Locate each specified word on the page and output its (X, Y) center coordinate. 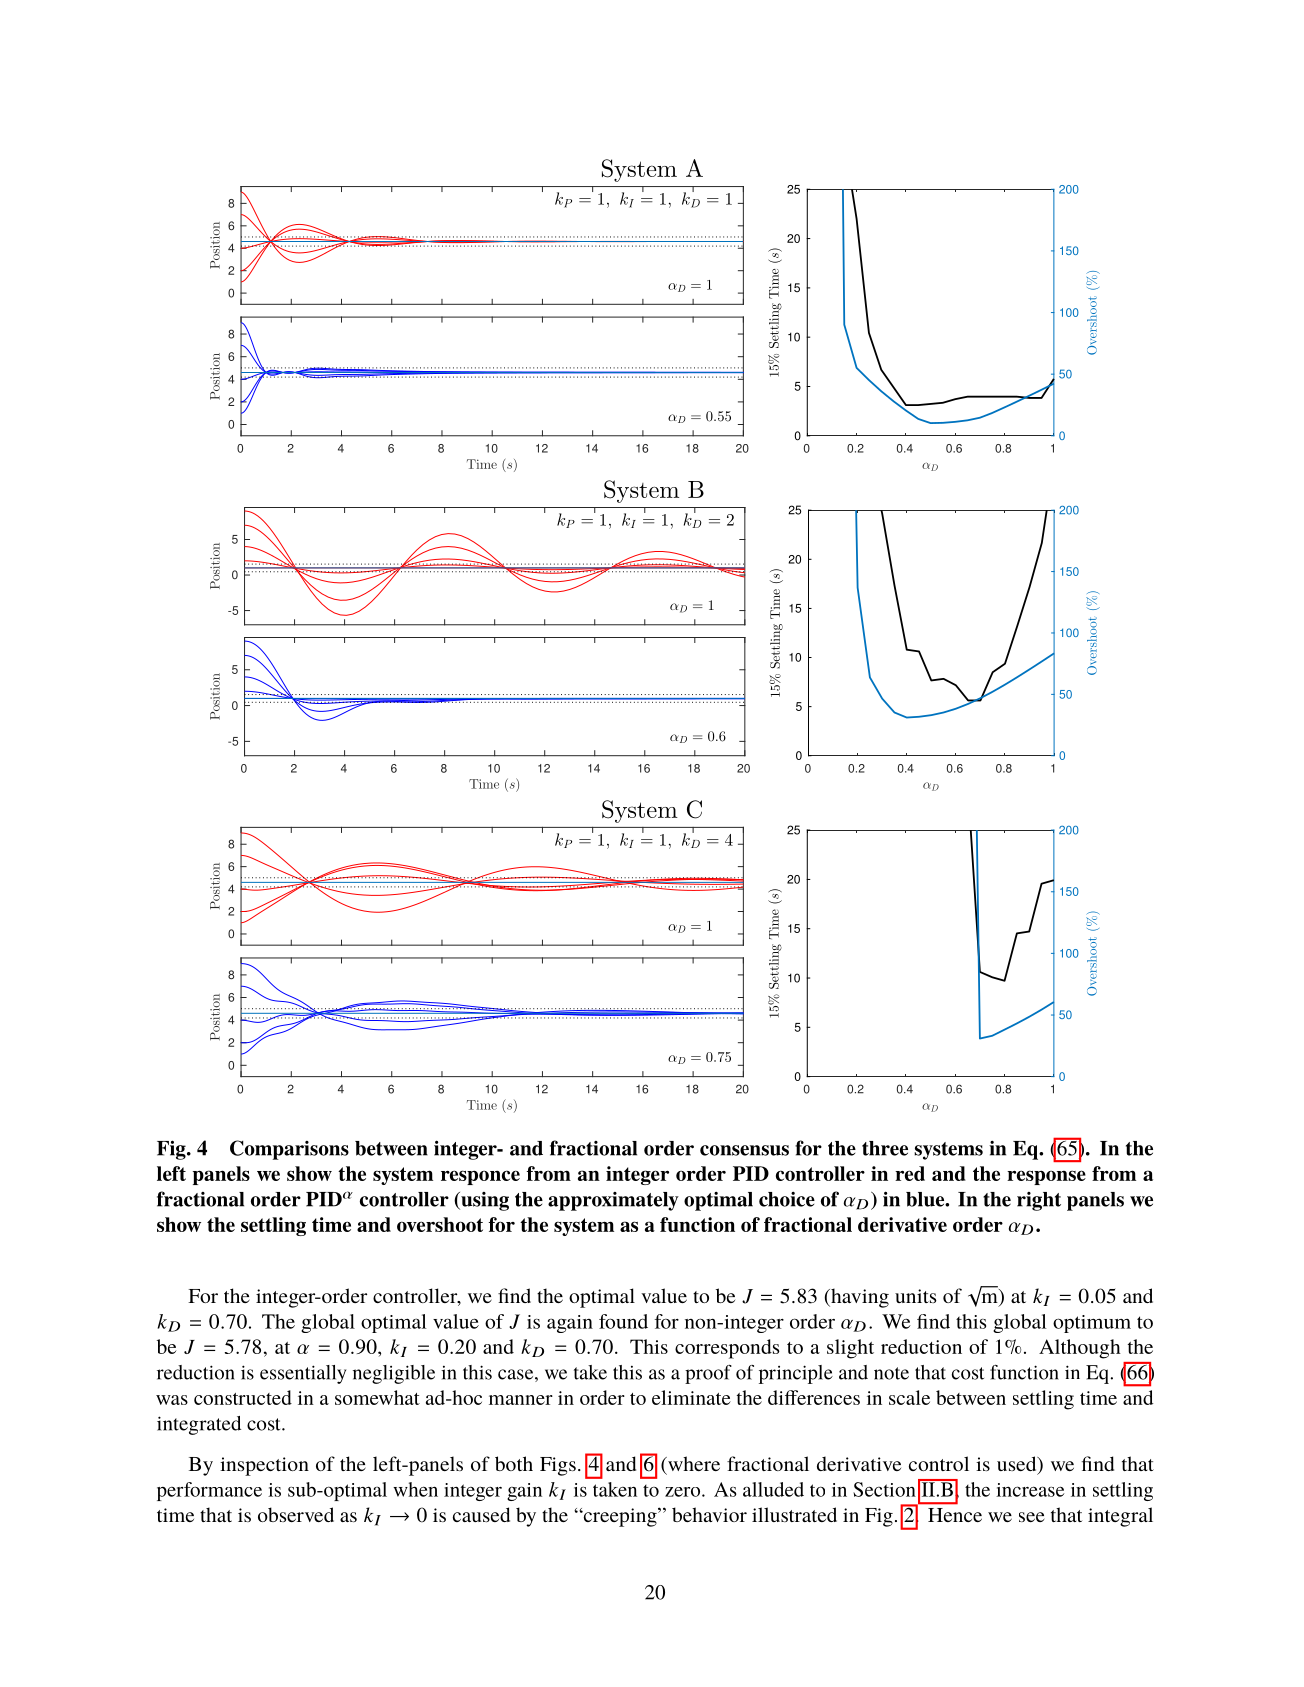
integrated (199, 1425)
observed (296, 1514)
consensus (744, 1150)
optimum (1092, 1324)
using (484, 1201)
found (623, 1321)
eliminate (691, 1397)
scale (909, 1397)
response (1046, 1177)
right (1039, 1201)
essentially (303, 1374)
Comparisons (289, 1150)
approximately (613, 1201)
